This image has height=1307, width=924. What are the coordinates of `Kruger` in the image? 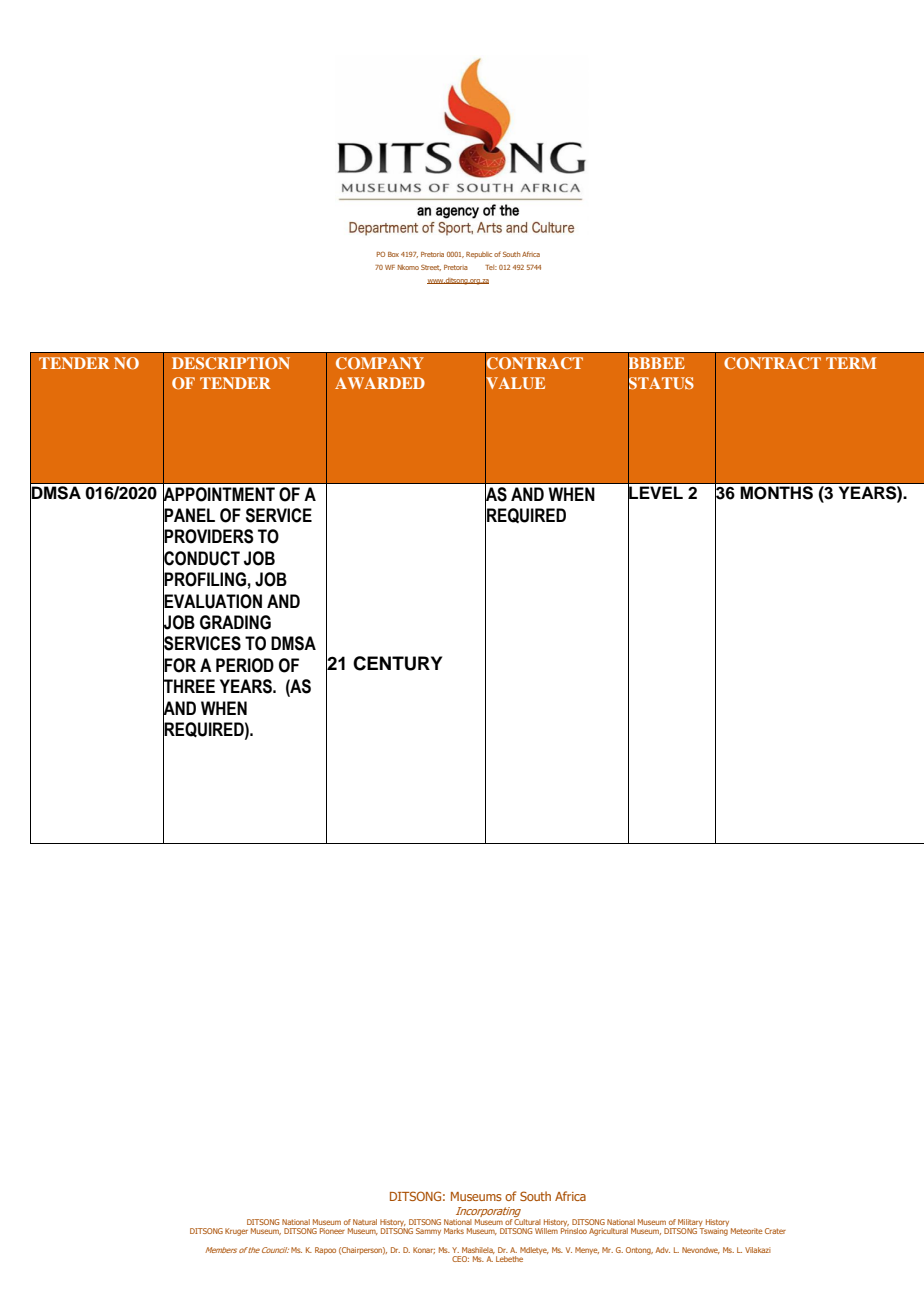 It's located at (236, 1232).
